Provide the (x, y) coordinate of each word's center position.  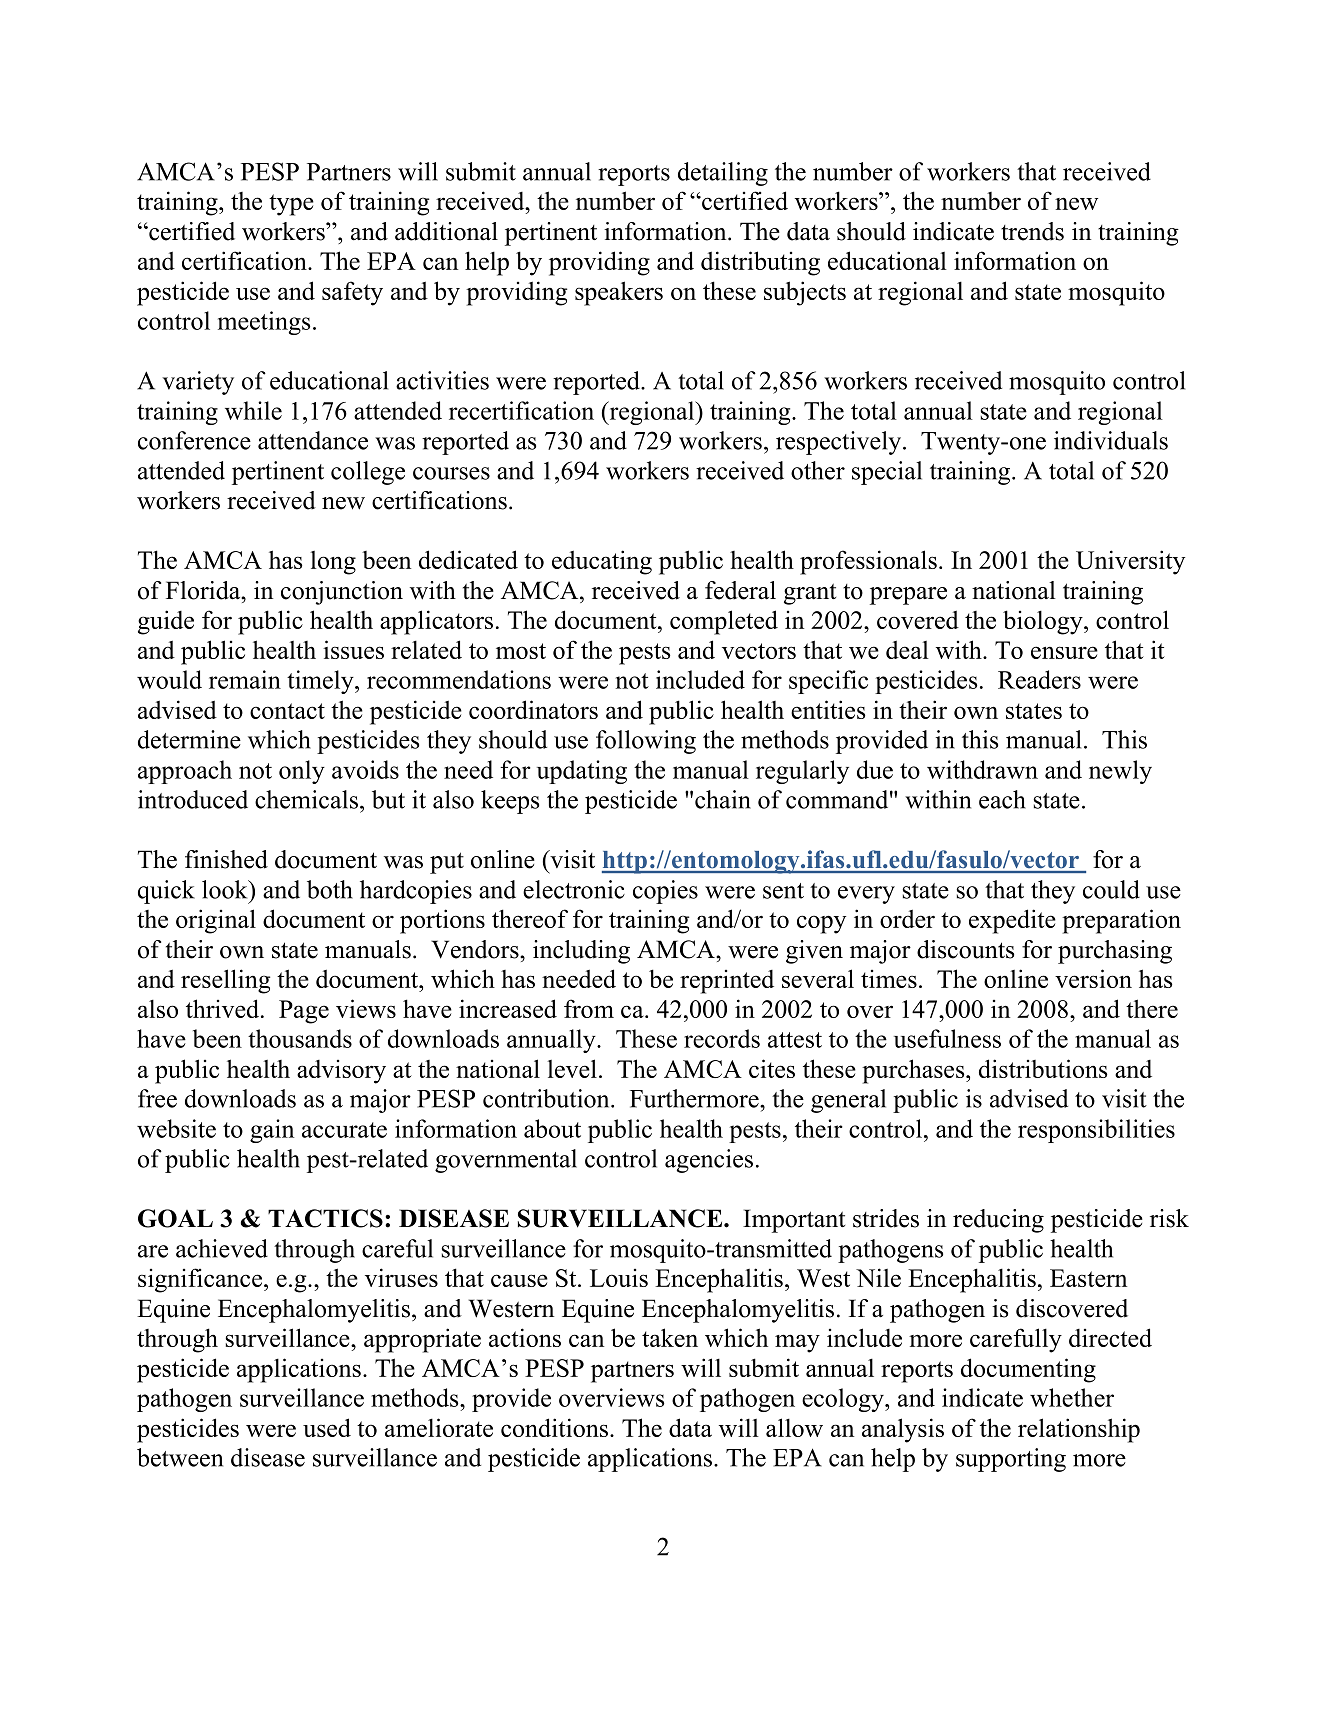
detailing (723, 174)
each (1002, 799)
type (291, 205)
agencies (709, 1161)
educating (602, 562)
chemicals (306, 799)
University (1130, 562)
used (327, 1427)
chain (723, 799)
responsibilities (1096, 1131)
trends (1032, 231)
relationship (1079, 1430)
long (333, 563)
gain (272, 1131)
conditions (554, 1427)
